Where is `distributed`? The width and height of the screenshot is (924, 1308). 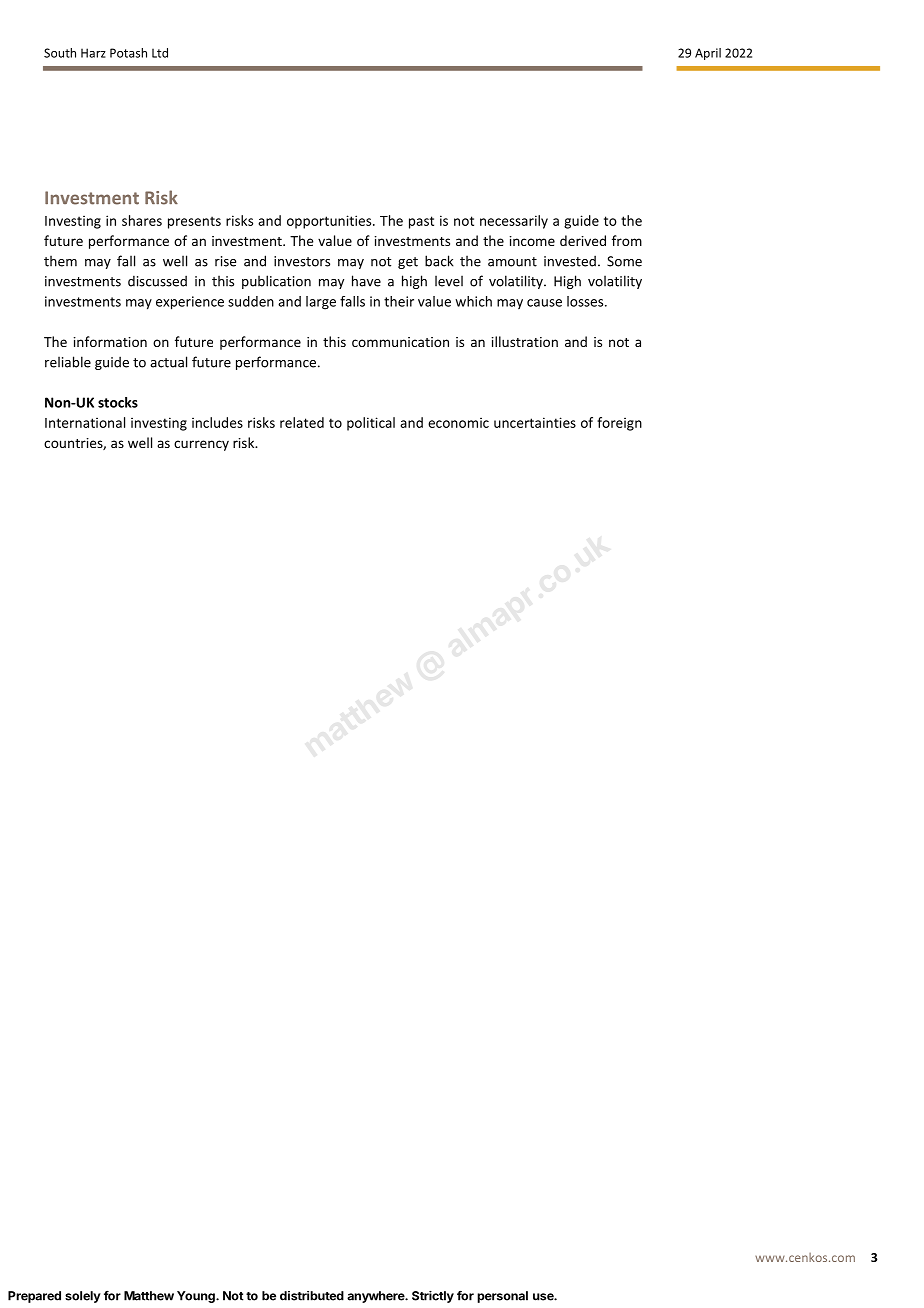 distributed is located at coordinates (312, 1296).
